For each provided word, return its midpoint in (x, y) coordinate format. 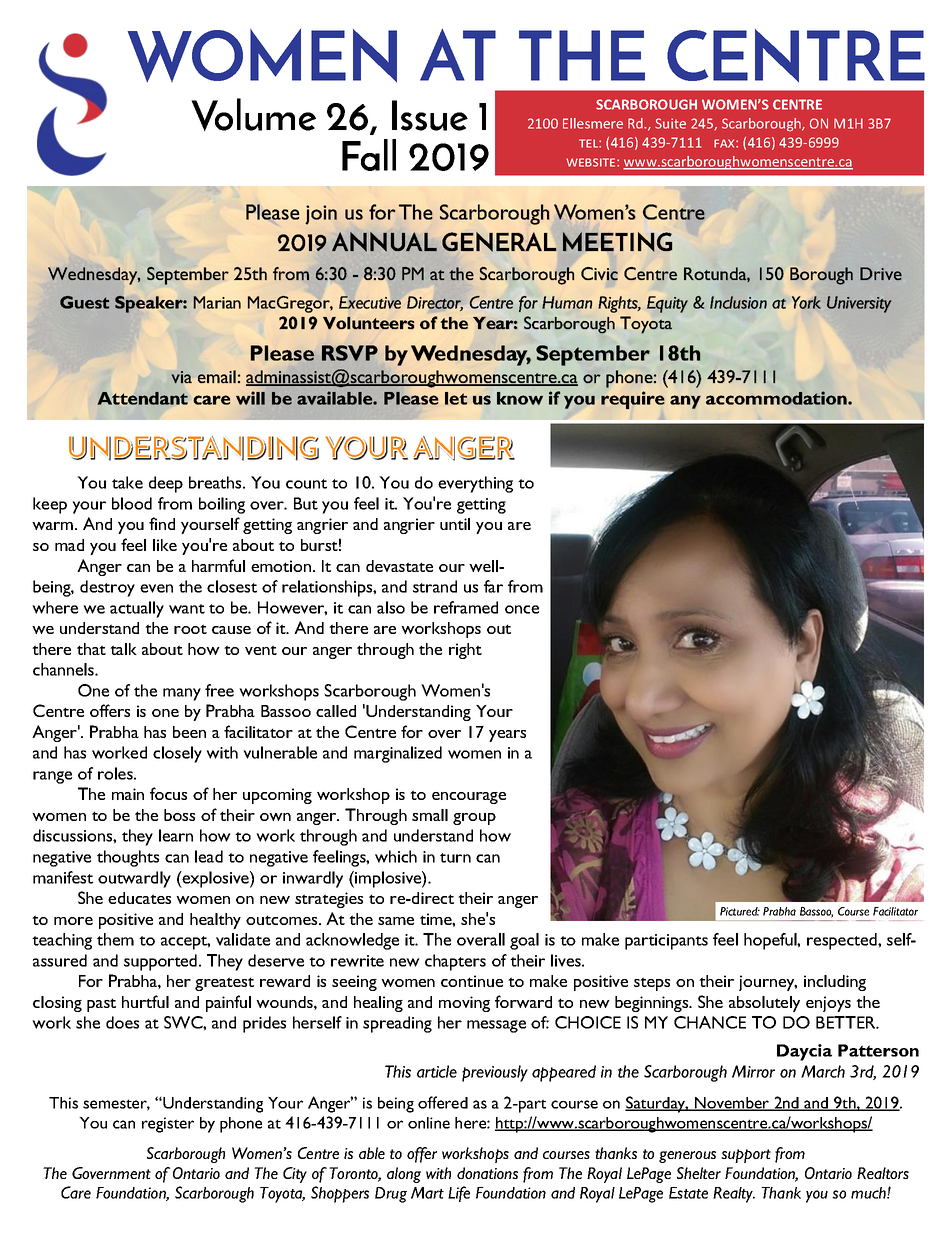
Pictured (740, 911)
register (168, 1125)
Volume (253, 114)
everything (475, 484)
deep (166, 484)
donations (487, 1173)
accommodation (777, 398)
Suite (670, 123)
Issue (430, 115)
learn (176, 835)
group (474, 819)
